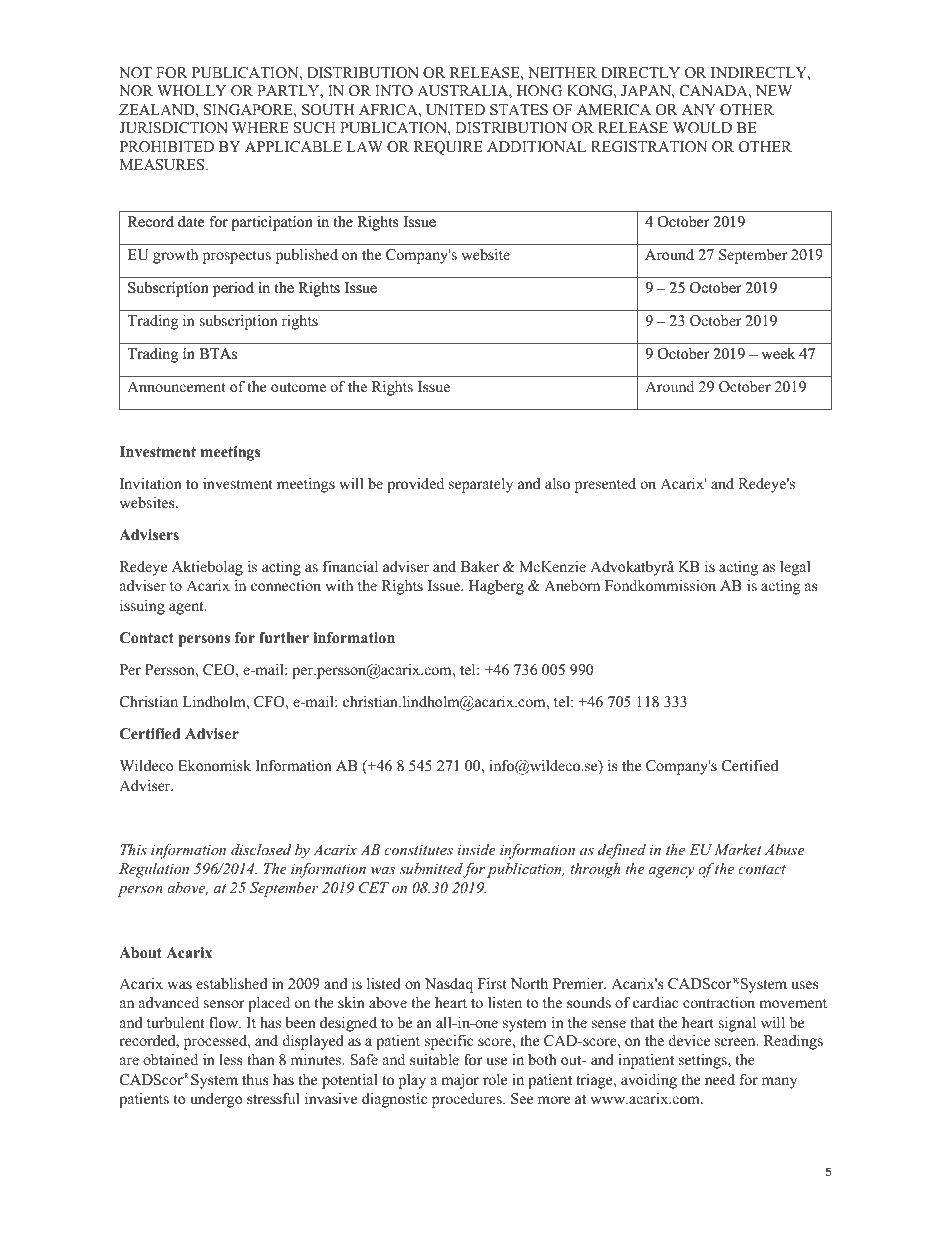 The image size is (952, 1233). Describe the element at coordinates (476, 849) in the page. I see `inside` at that location.
